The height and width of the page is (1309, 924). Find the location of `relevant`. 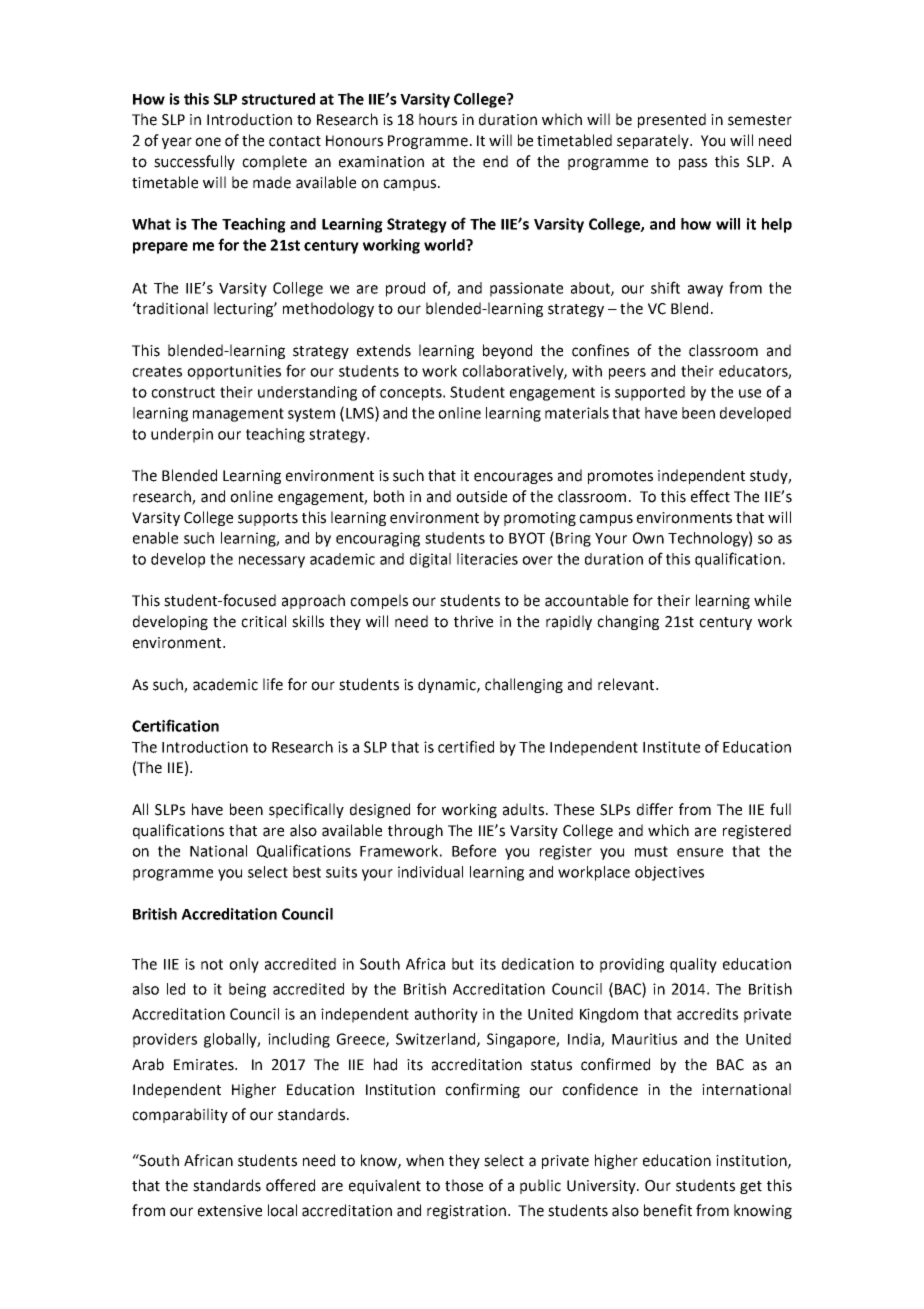

relevant is located at coordinates (627, 684).
